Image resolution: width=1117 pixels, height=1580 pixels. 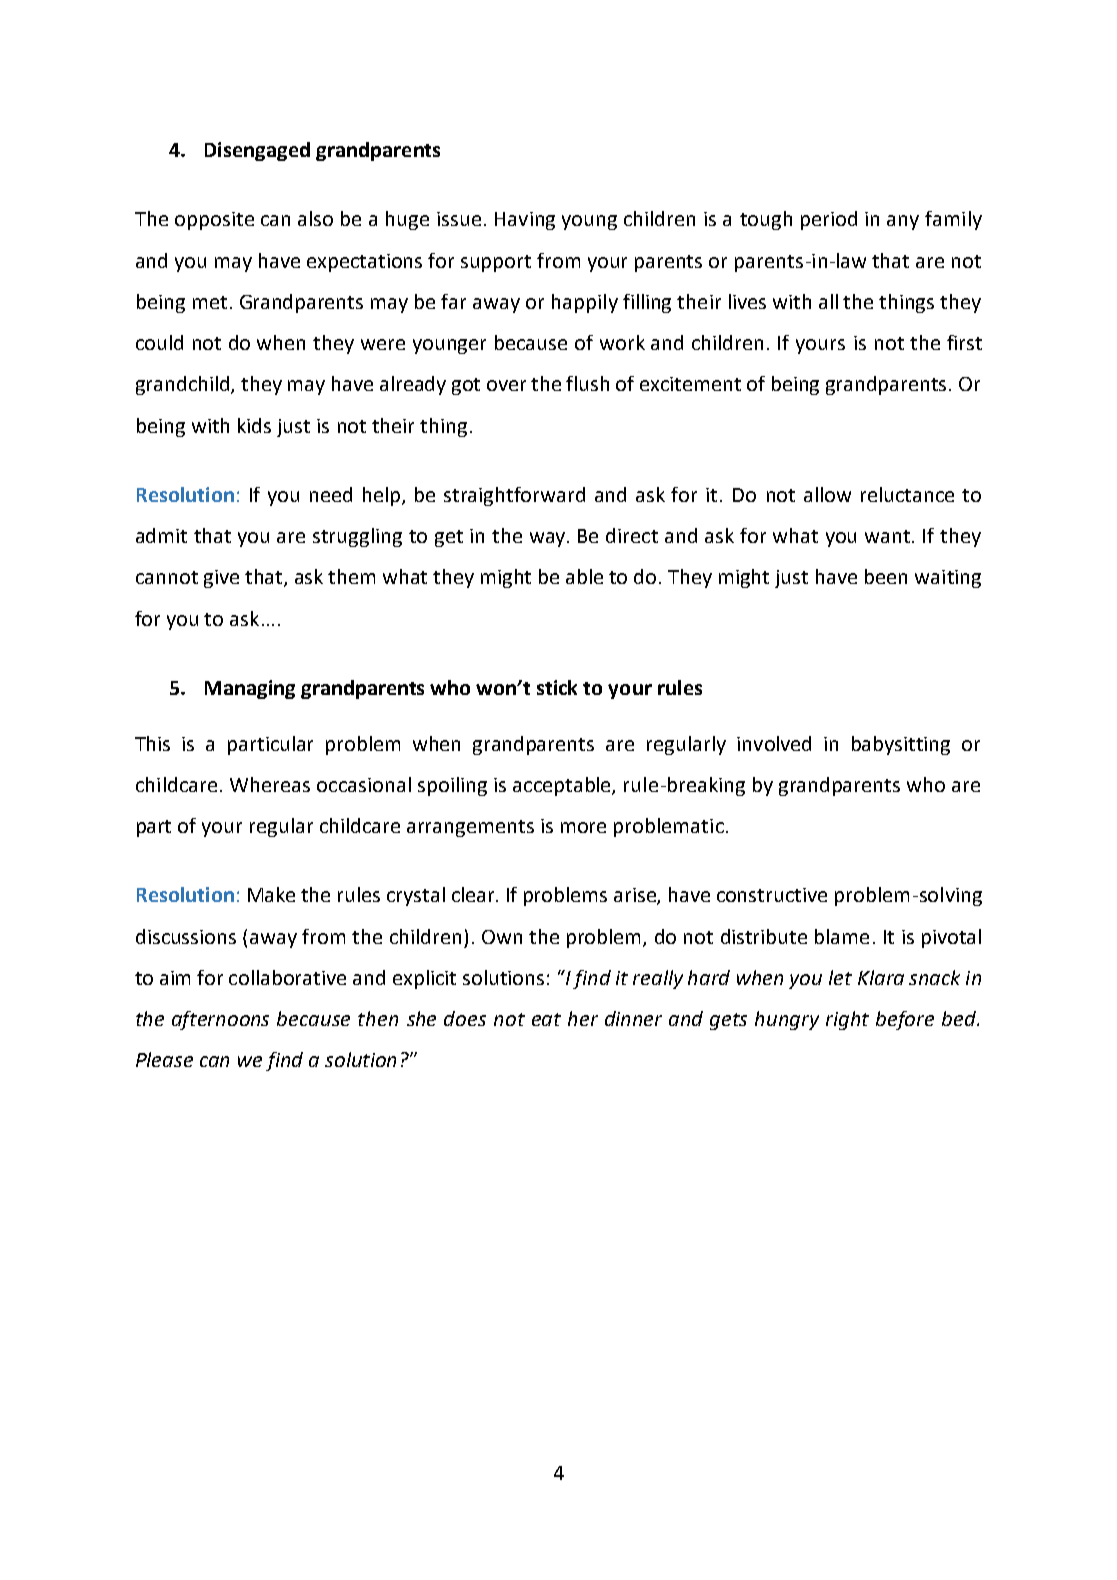 What do you see at coordinates (254, 425) in the image?
I see `kids` at bounding box center [254, 425].
